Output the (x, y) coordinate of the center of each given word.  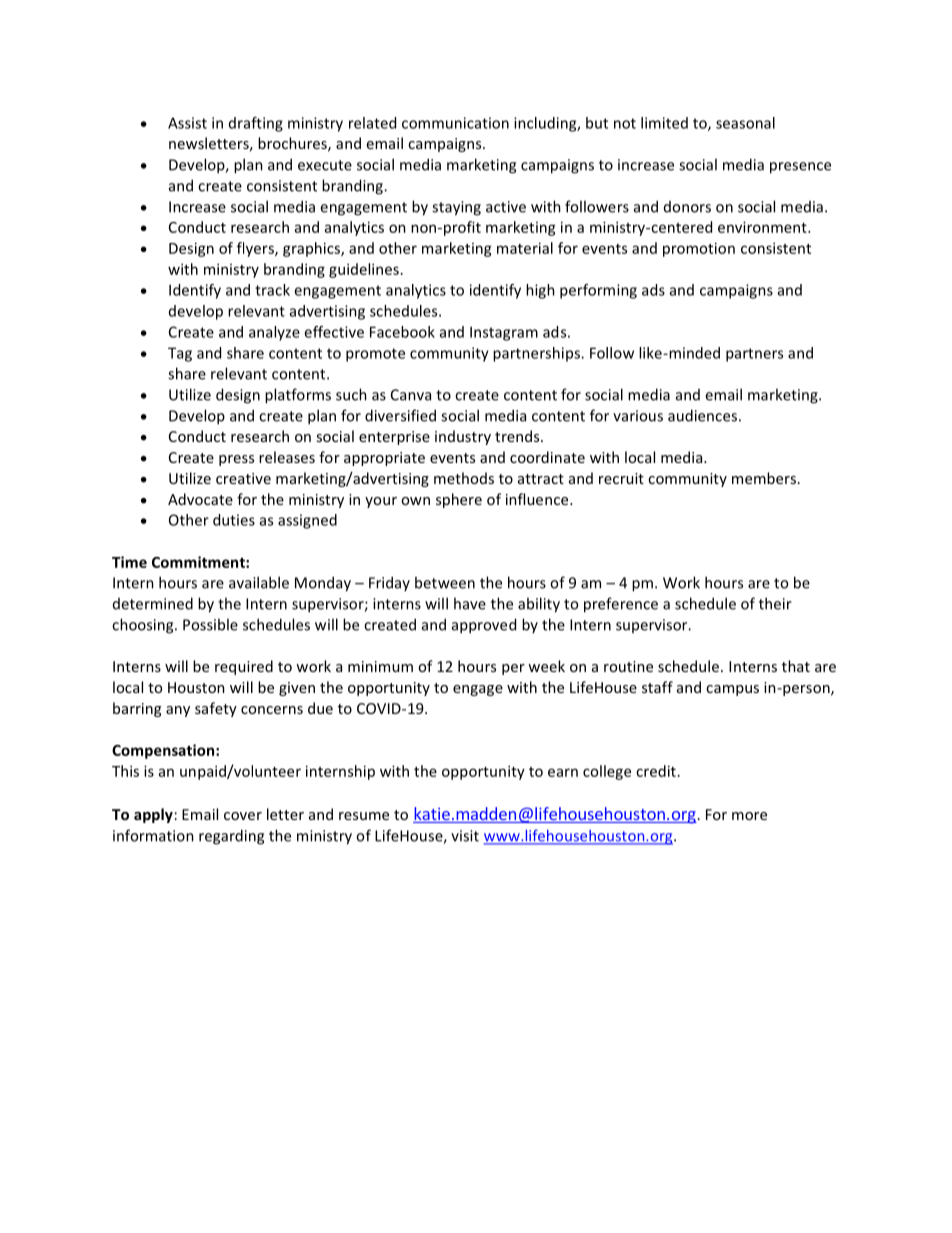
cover (243, 816)
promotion (699, 249)
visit (465, 836)
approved (484, 626)
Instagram (504, 333)
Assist (187, 123)
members (764, 478)
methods (464, 478)
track (272, 290)
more (749, 816)
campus (732, 690)
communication (455, 123)
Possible (210, 624)
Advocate (200, 499)
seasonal (745, 123)
